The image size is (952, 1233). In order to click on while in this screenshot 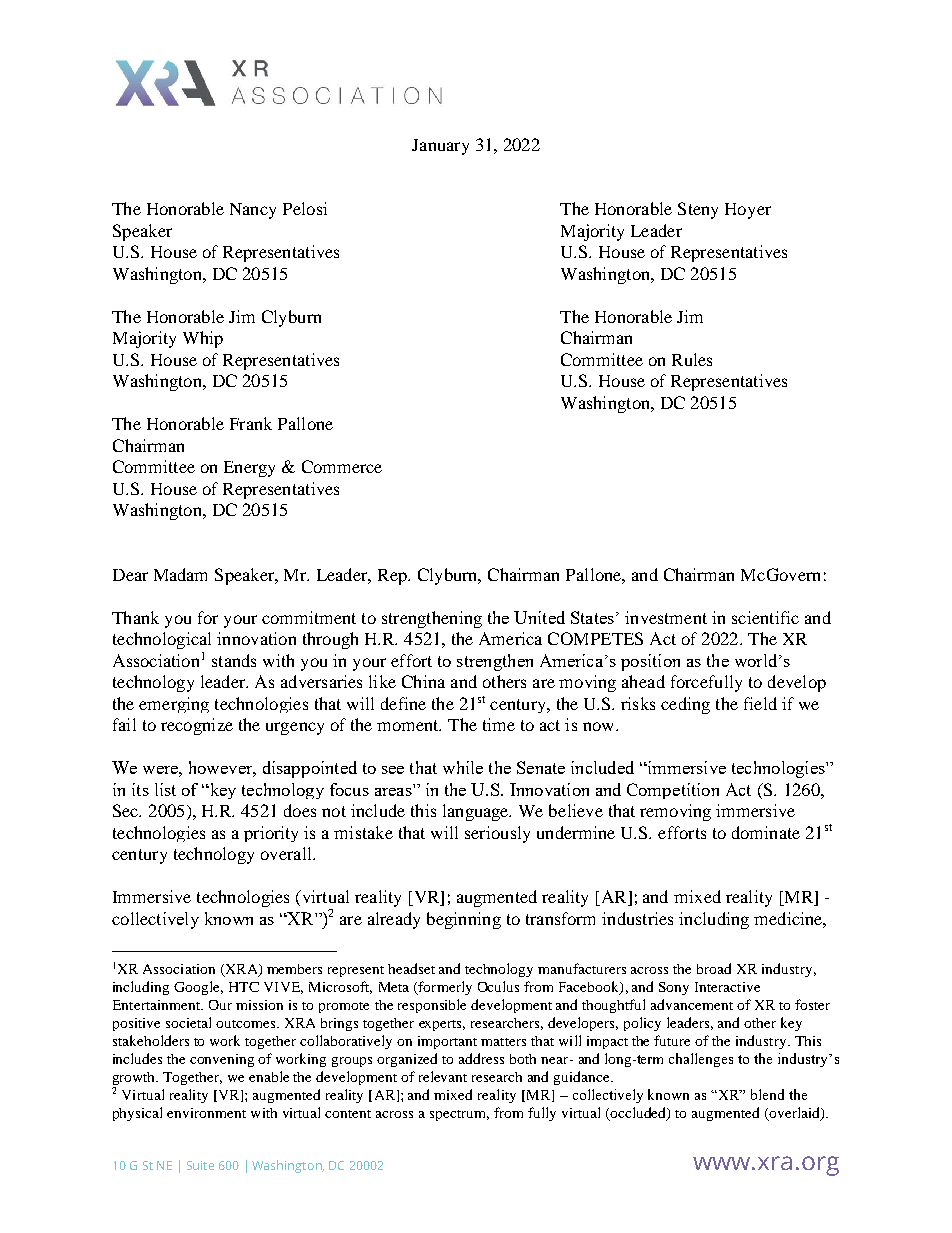, I will do `click(463, 767)`.
